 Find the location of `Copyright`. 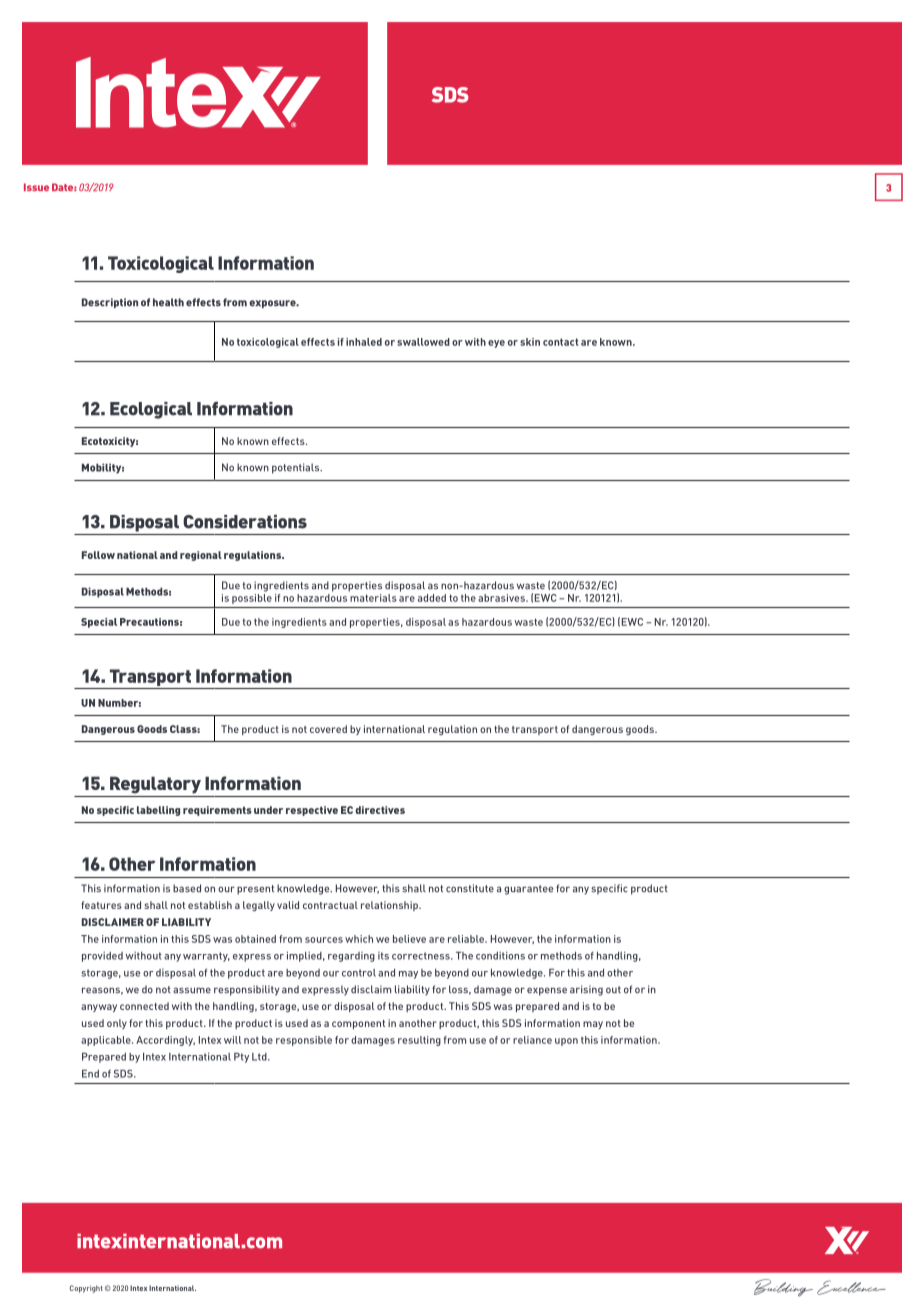

Copyright is located at coordinates (86, 1289).
